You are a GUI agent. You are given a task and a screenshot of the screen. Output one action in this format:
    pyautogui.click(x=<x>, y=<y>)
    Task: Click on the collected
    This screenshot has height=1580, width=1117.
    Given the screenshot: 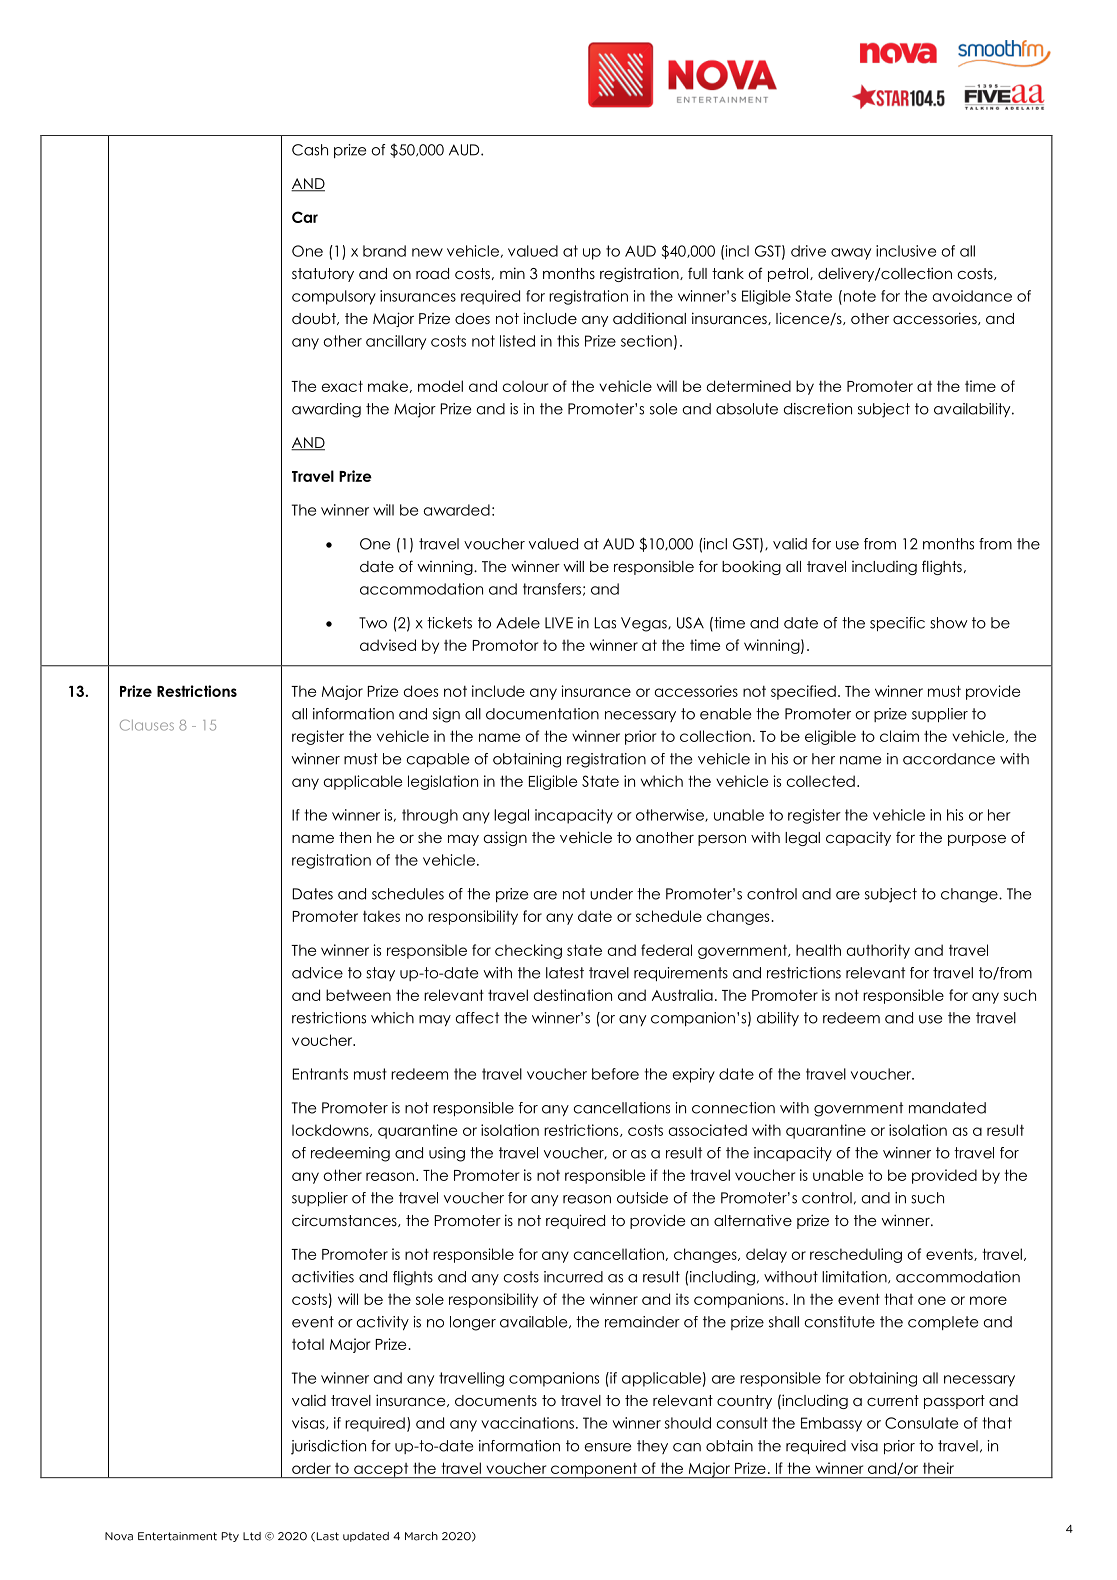 What is the action you would take?
    pyautogui.click(x=820, y=781)
